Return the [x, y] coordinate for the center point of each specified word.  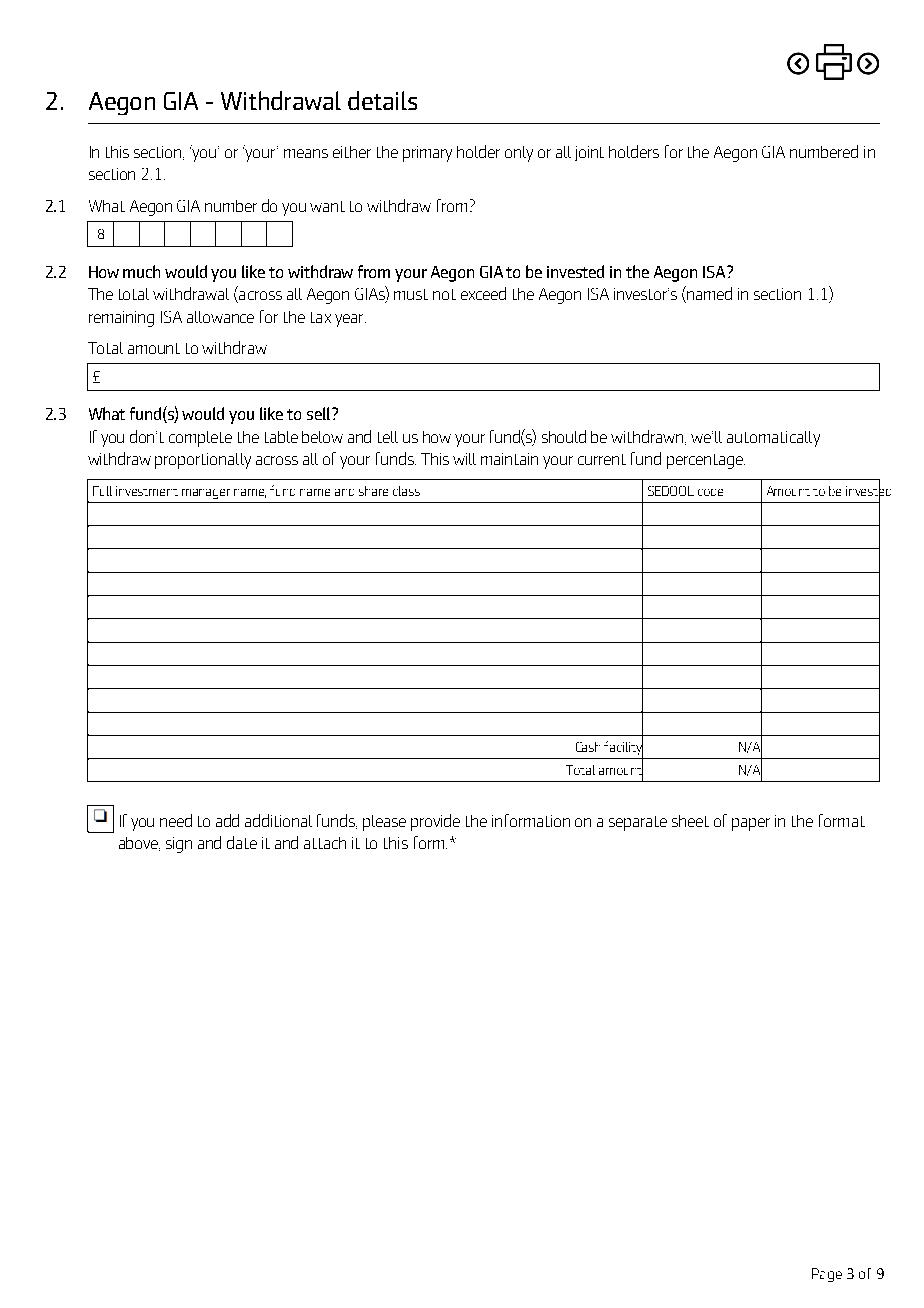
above [139, 844]
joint [589, 153]
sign [179, 845]
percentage [706, 461]
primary [427, 154]
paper [751, 824]
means [306, 153]
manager [206, 494]
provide [435, 822]
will [464, 459]
